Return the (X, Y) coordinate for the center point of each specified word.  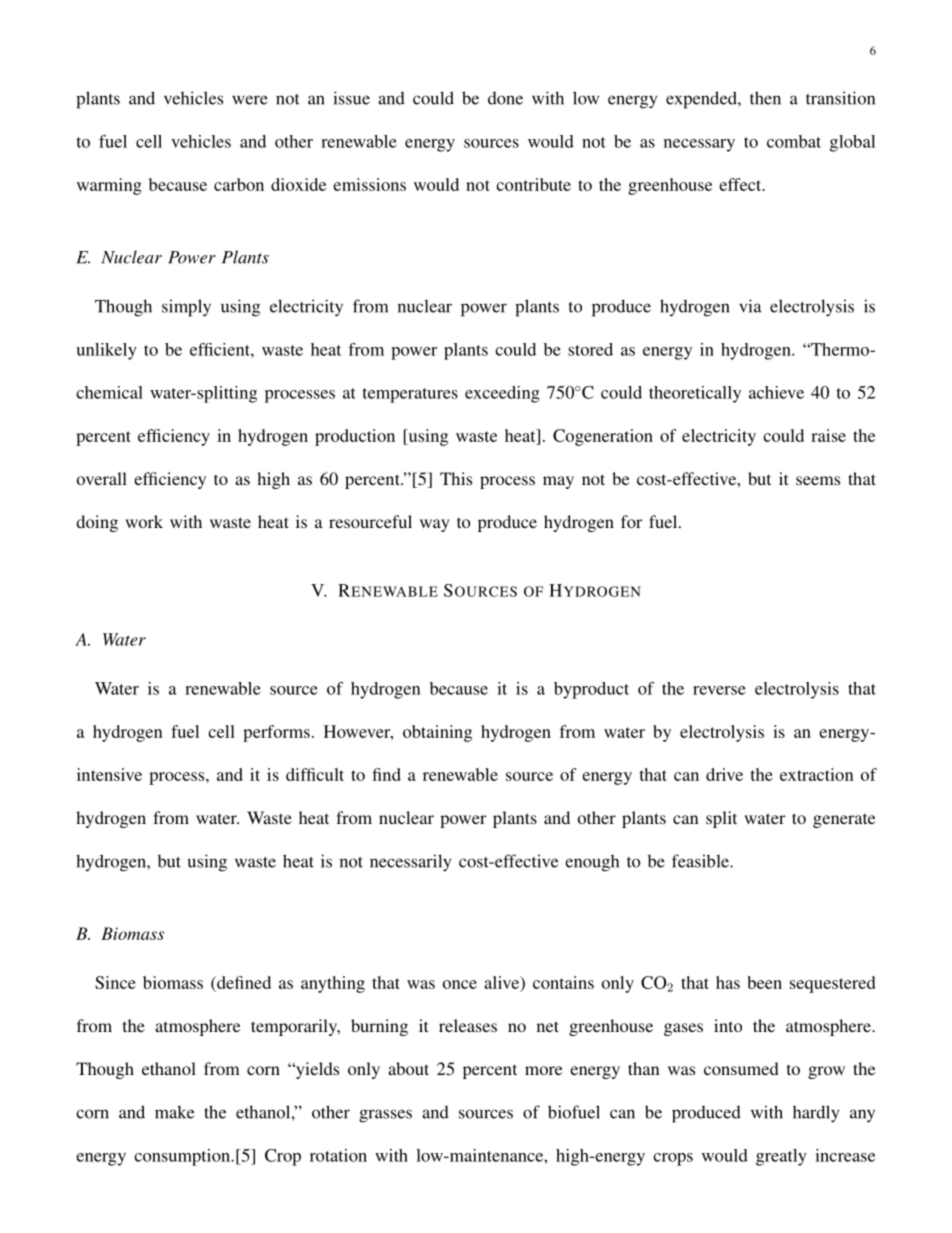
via (750, 306)
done (505, 98)
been (765, 982)
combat (794, 141)
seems (818, 480)
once (460, 984)
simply (186, 308)
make (174, 1112)
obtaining (437, 733)
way (435, 525)
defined (243, 982)
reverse (719, 690)
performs (276, 733)
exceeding (502, 394)
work (144, 521)
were (250, 100)
